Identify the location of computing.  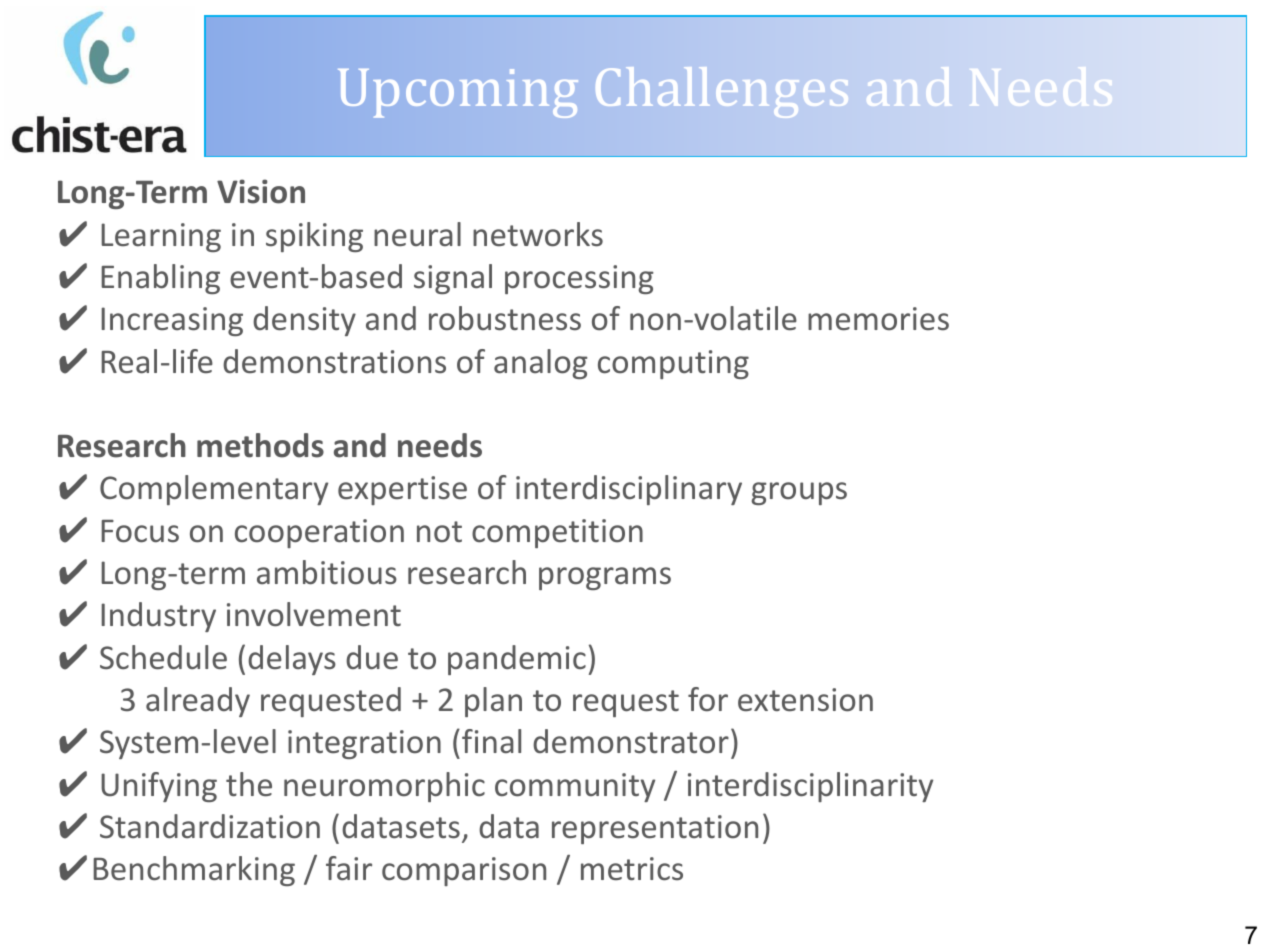
(673, 364).
